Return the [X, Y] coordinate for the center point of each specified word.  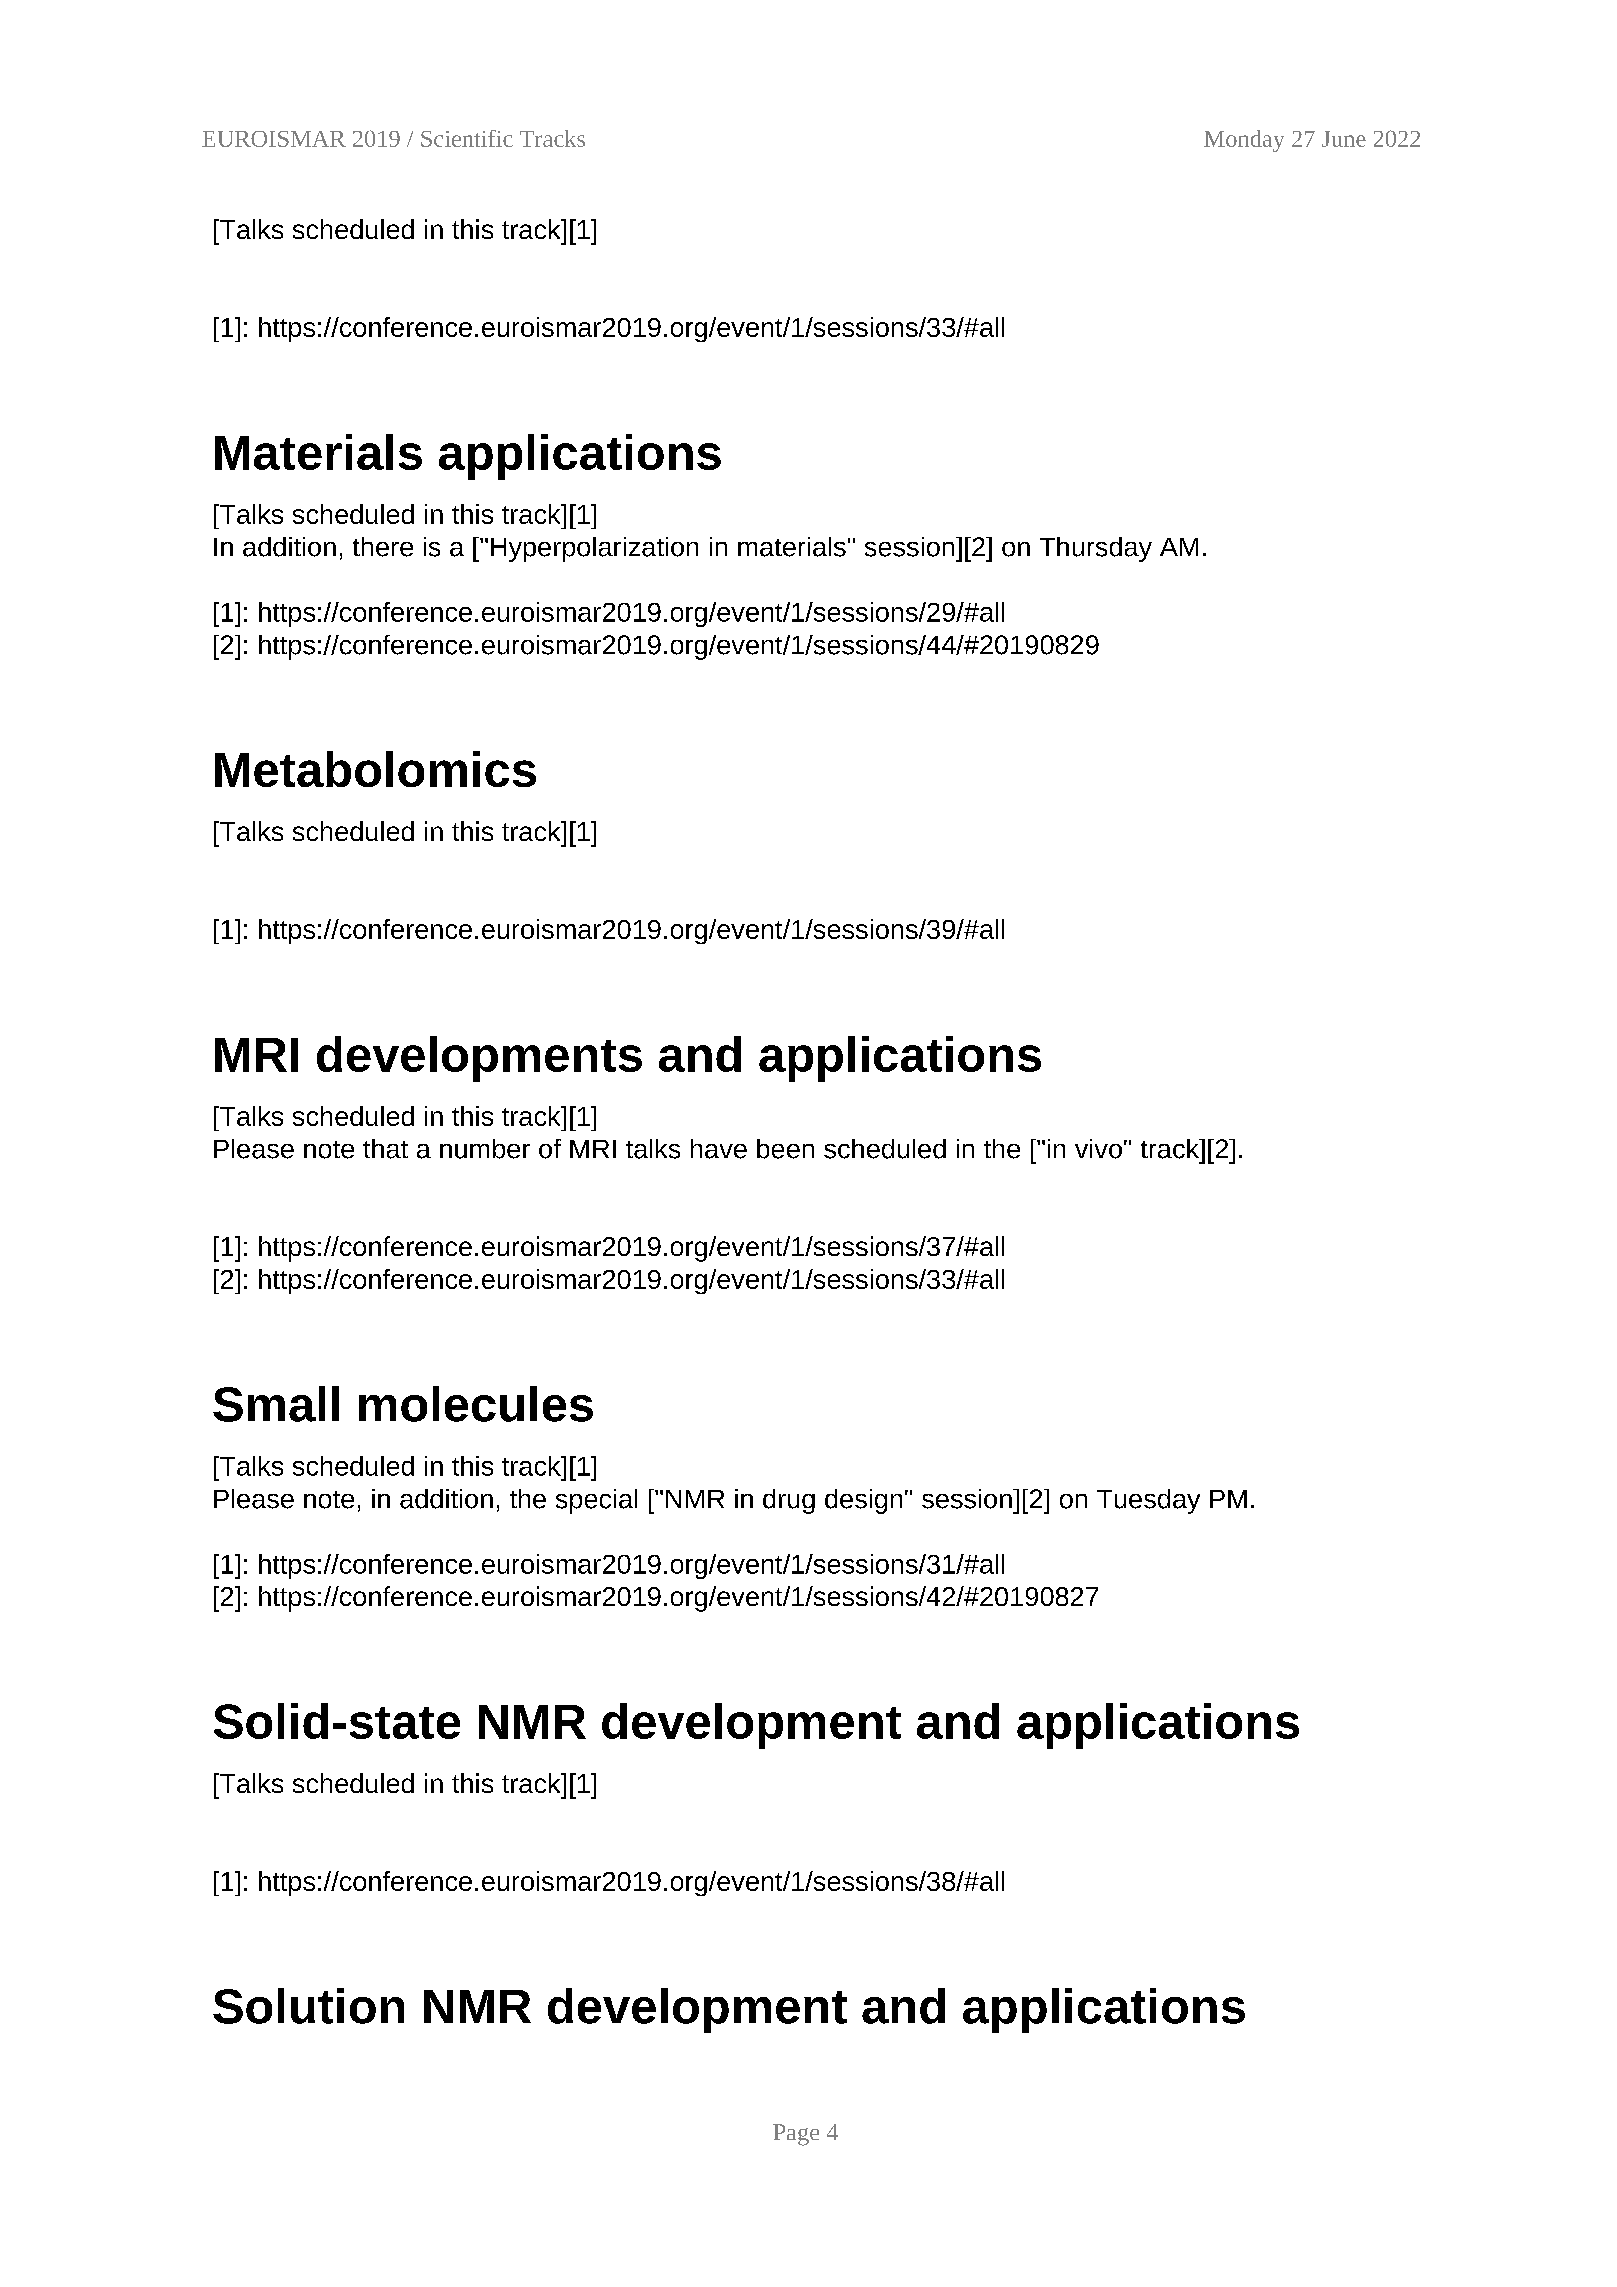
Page [796, 2135]
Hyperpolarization [594, 549]
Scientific [467, 138]
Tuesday [1148, 1501]
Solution [308, 2006]
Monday [1244, 141]
